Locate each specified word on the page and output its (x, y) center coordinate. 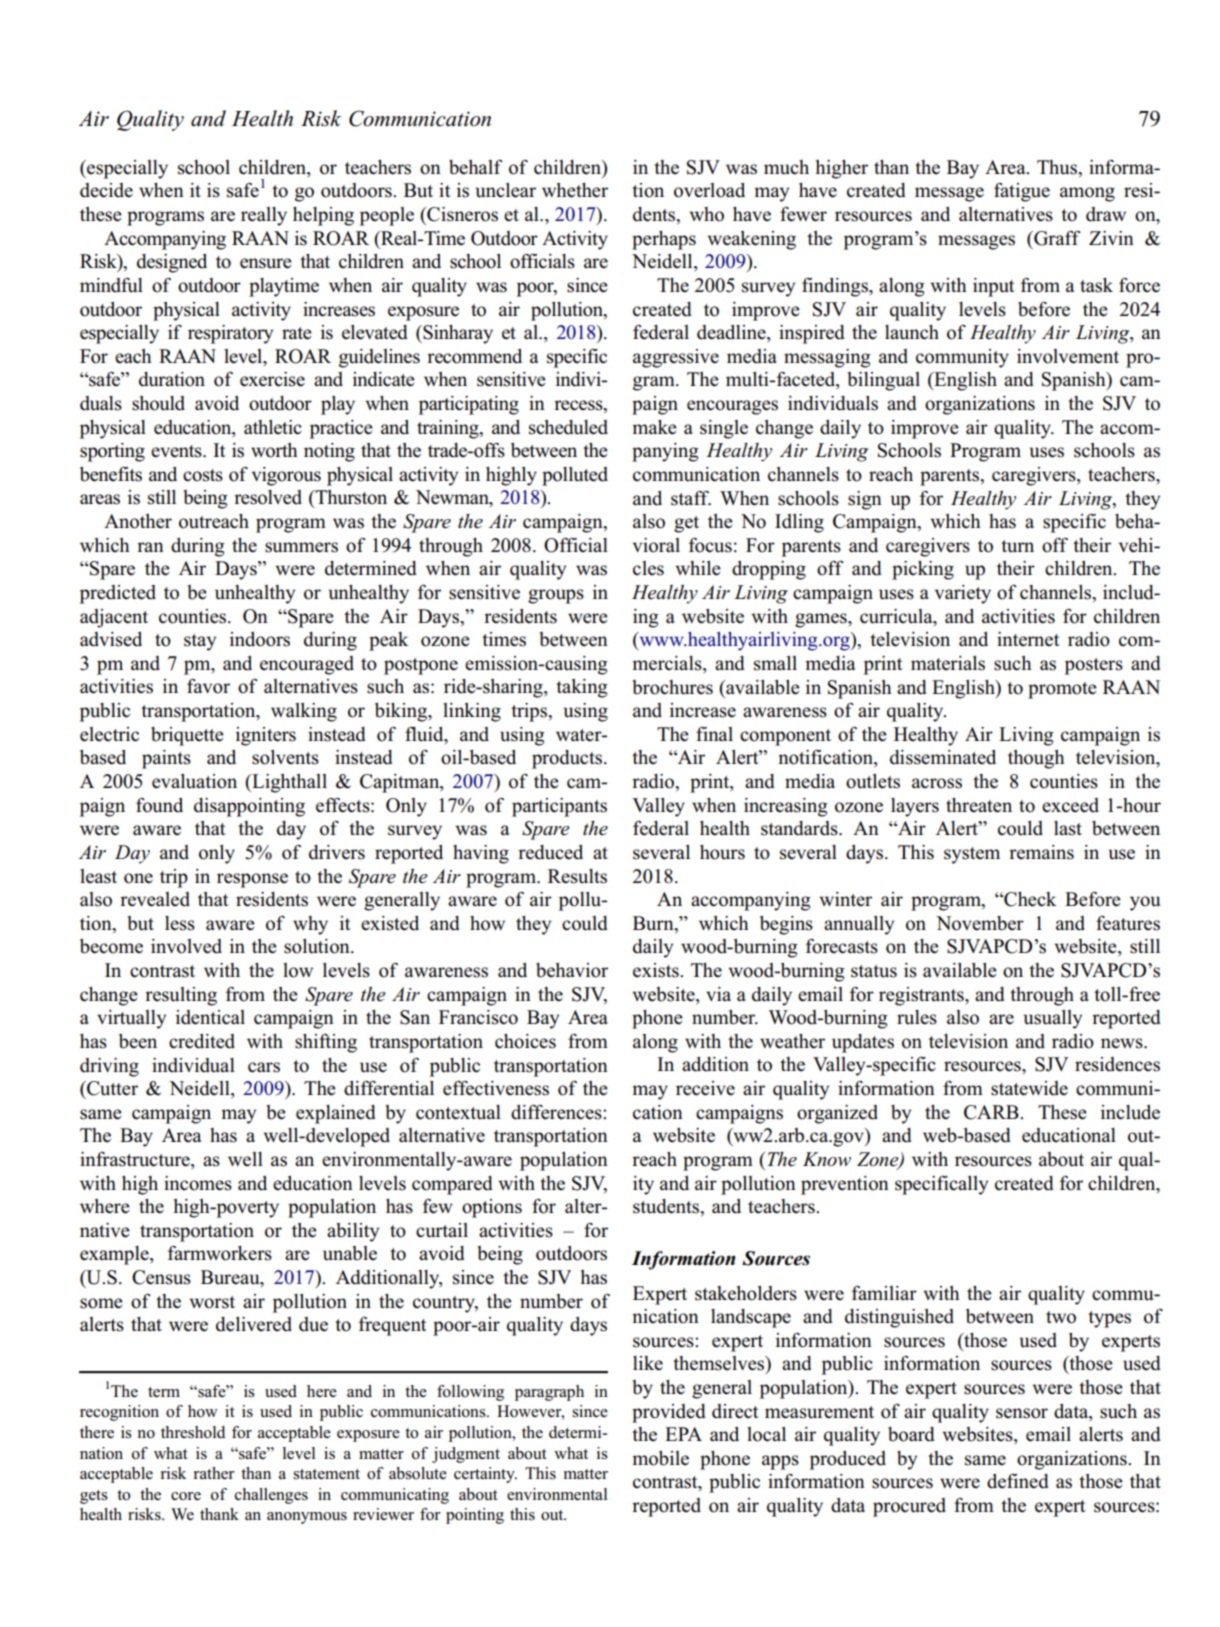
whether (575, 190)
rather (214, 1473)
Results (577, 876)
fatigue (1022, 192)
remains (1041, 852)
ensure (266, 263)
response (252, 880)
